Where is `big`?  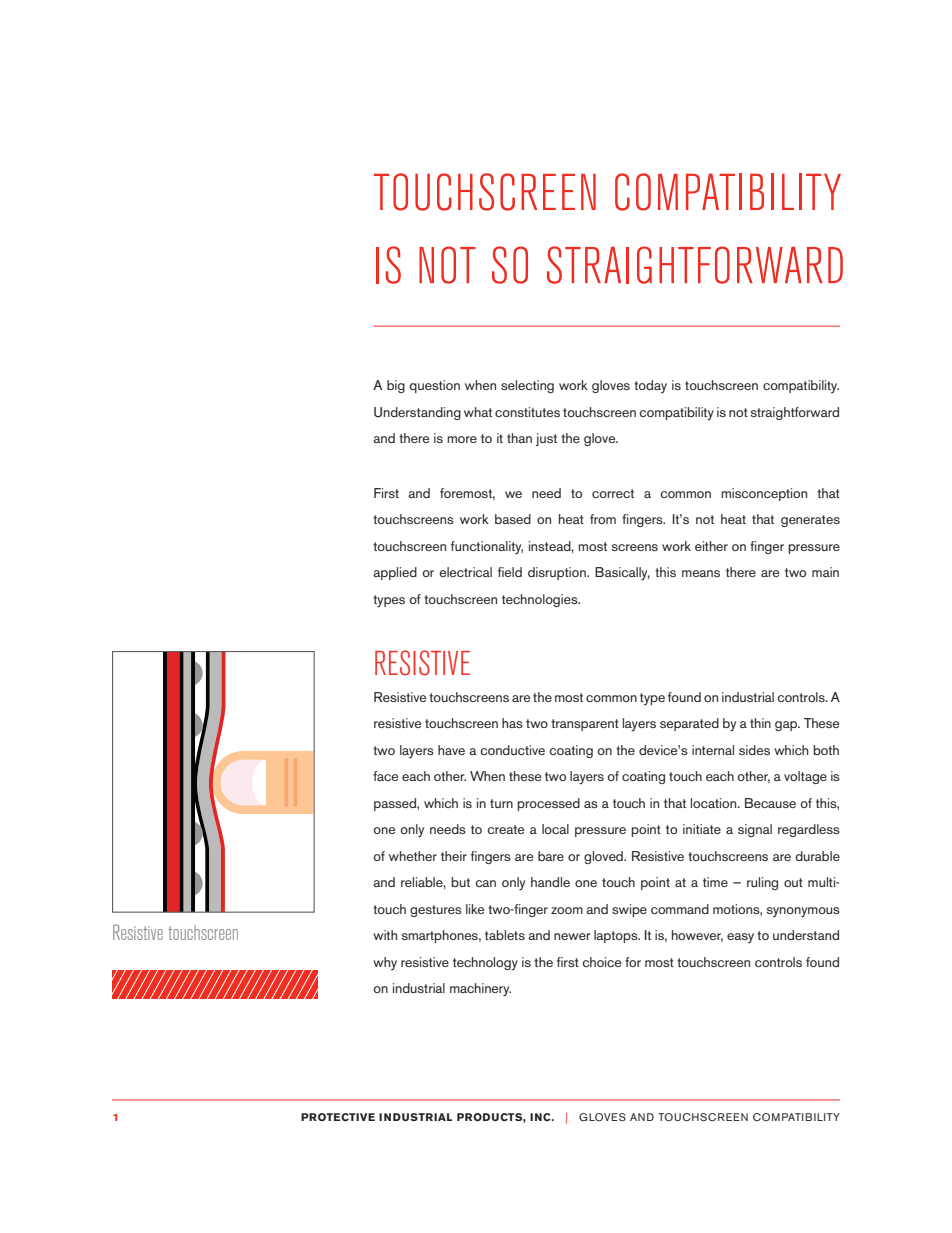
big is located at coordinates (396, 386).
